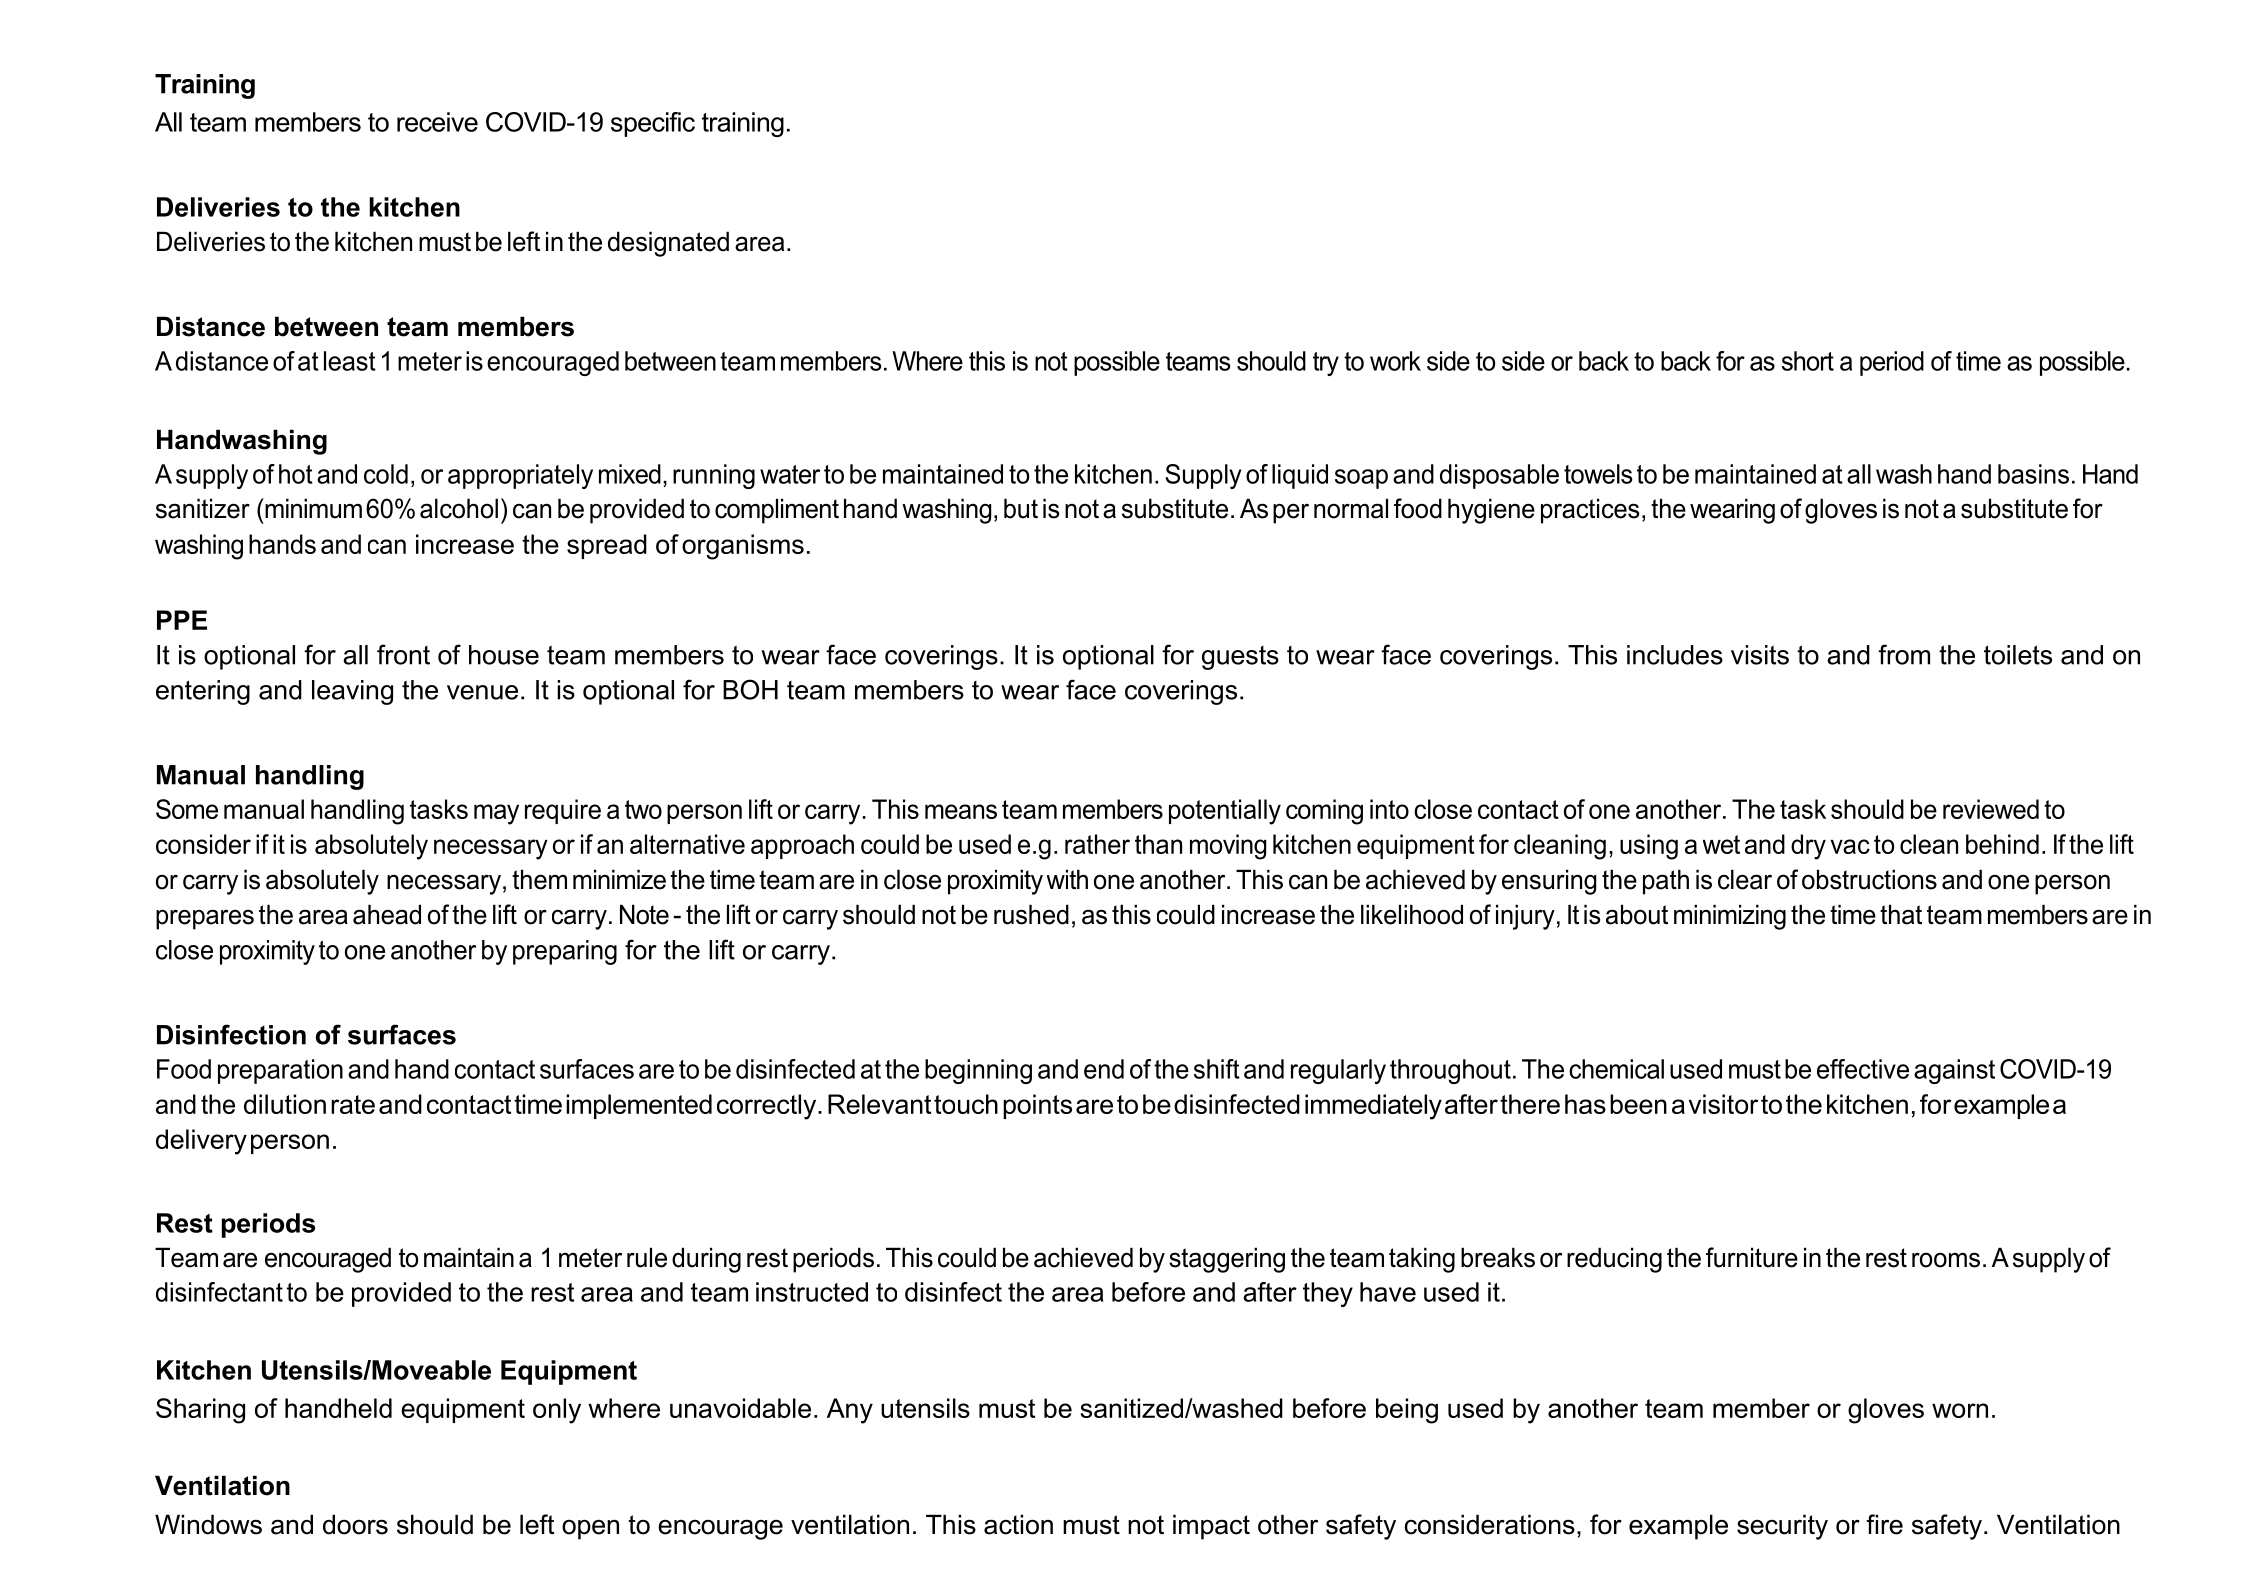 The image size is (2241, 1584). Describe the element at coordinates (1300, 476) in the screenshot. I see `liquid` at that location.
